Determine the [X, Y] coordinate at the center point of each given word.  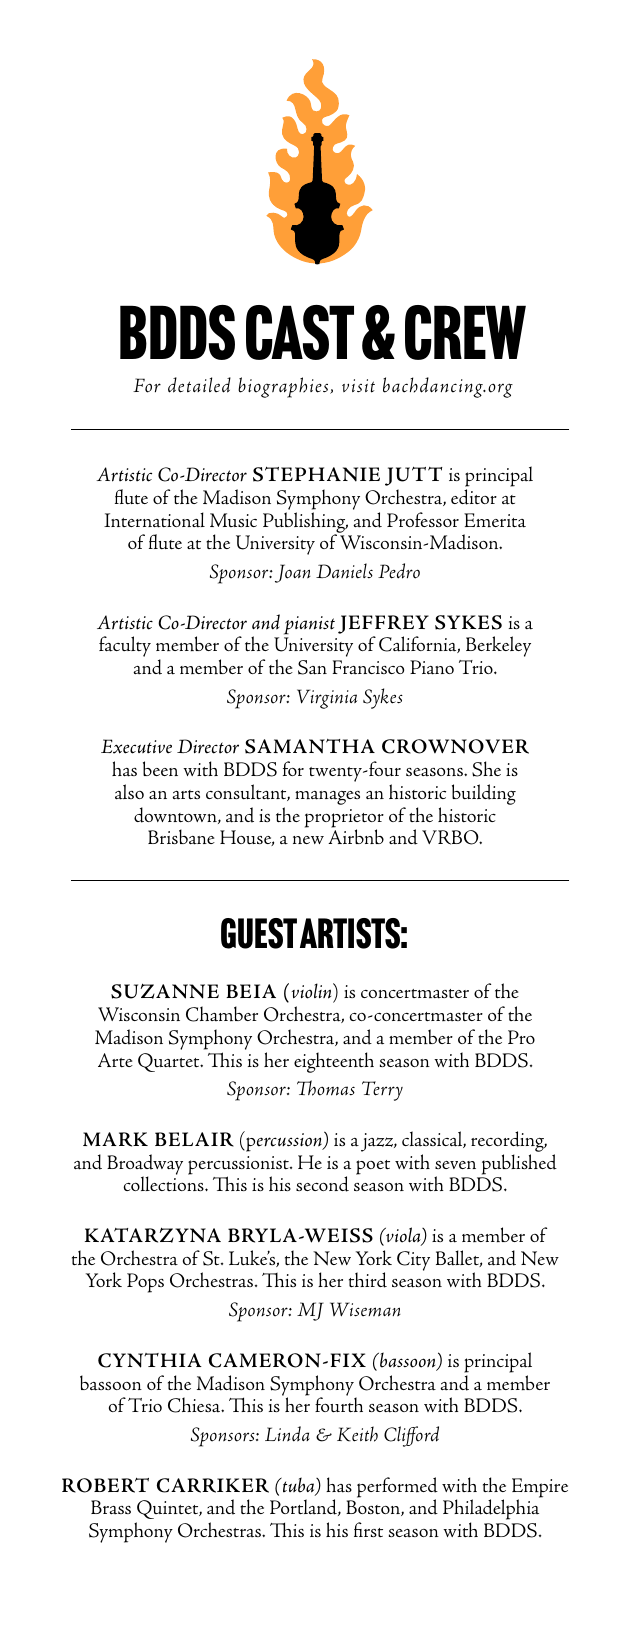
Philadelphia [491, 1511]
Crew [465, 332]
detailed [199, 385]
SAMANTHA [310, 746]
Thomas [326, 1088]
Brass [111, 1507]
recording [509, 1143]
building [484, 794]
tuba [298, 1486]
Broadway [145, 1165]
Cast [300, 332]
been [160, 768]
